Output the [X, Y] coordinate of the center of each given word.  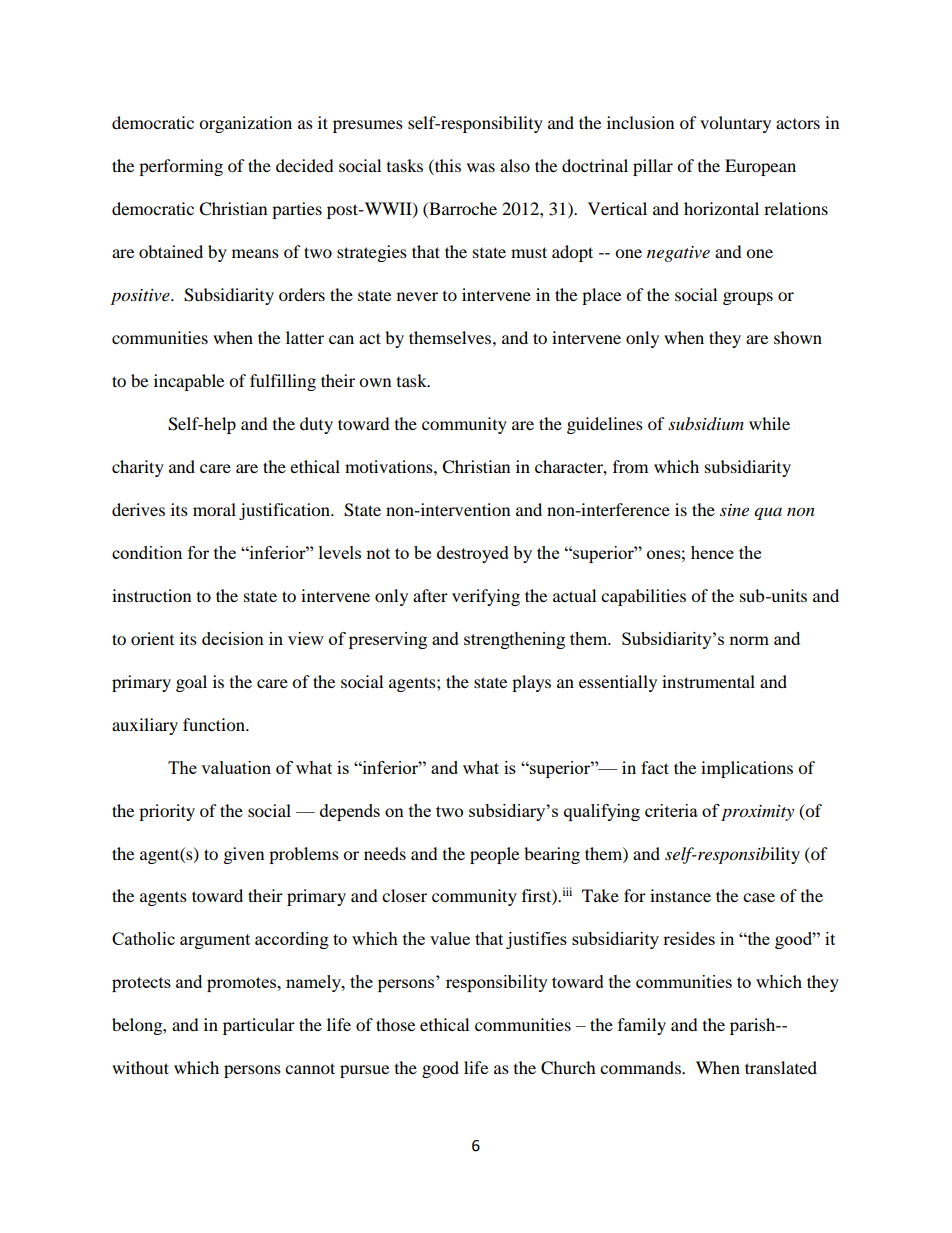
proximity [757, 813]
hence [712, 552]
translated [781, 1067]
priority [167, 812]
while [769, 423]
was [481, 167]
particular [259, 1026]
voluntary [735, 124]
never [417, 296]
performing [181, 167]
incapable [189, 382]
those [395, 1024]
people [494, 855]
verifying [486, 597]
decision [233, 638]
